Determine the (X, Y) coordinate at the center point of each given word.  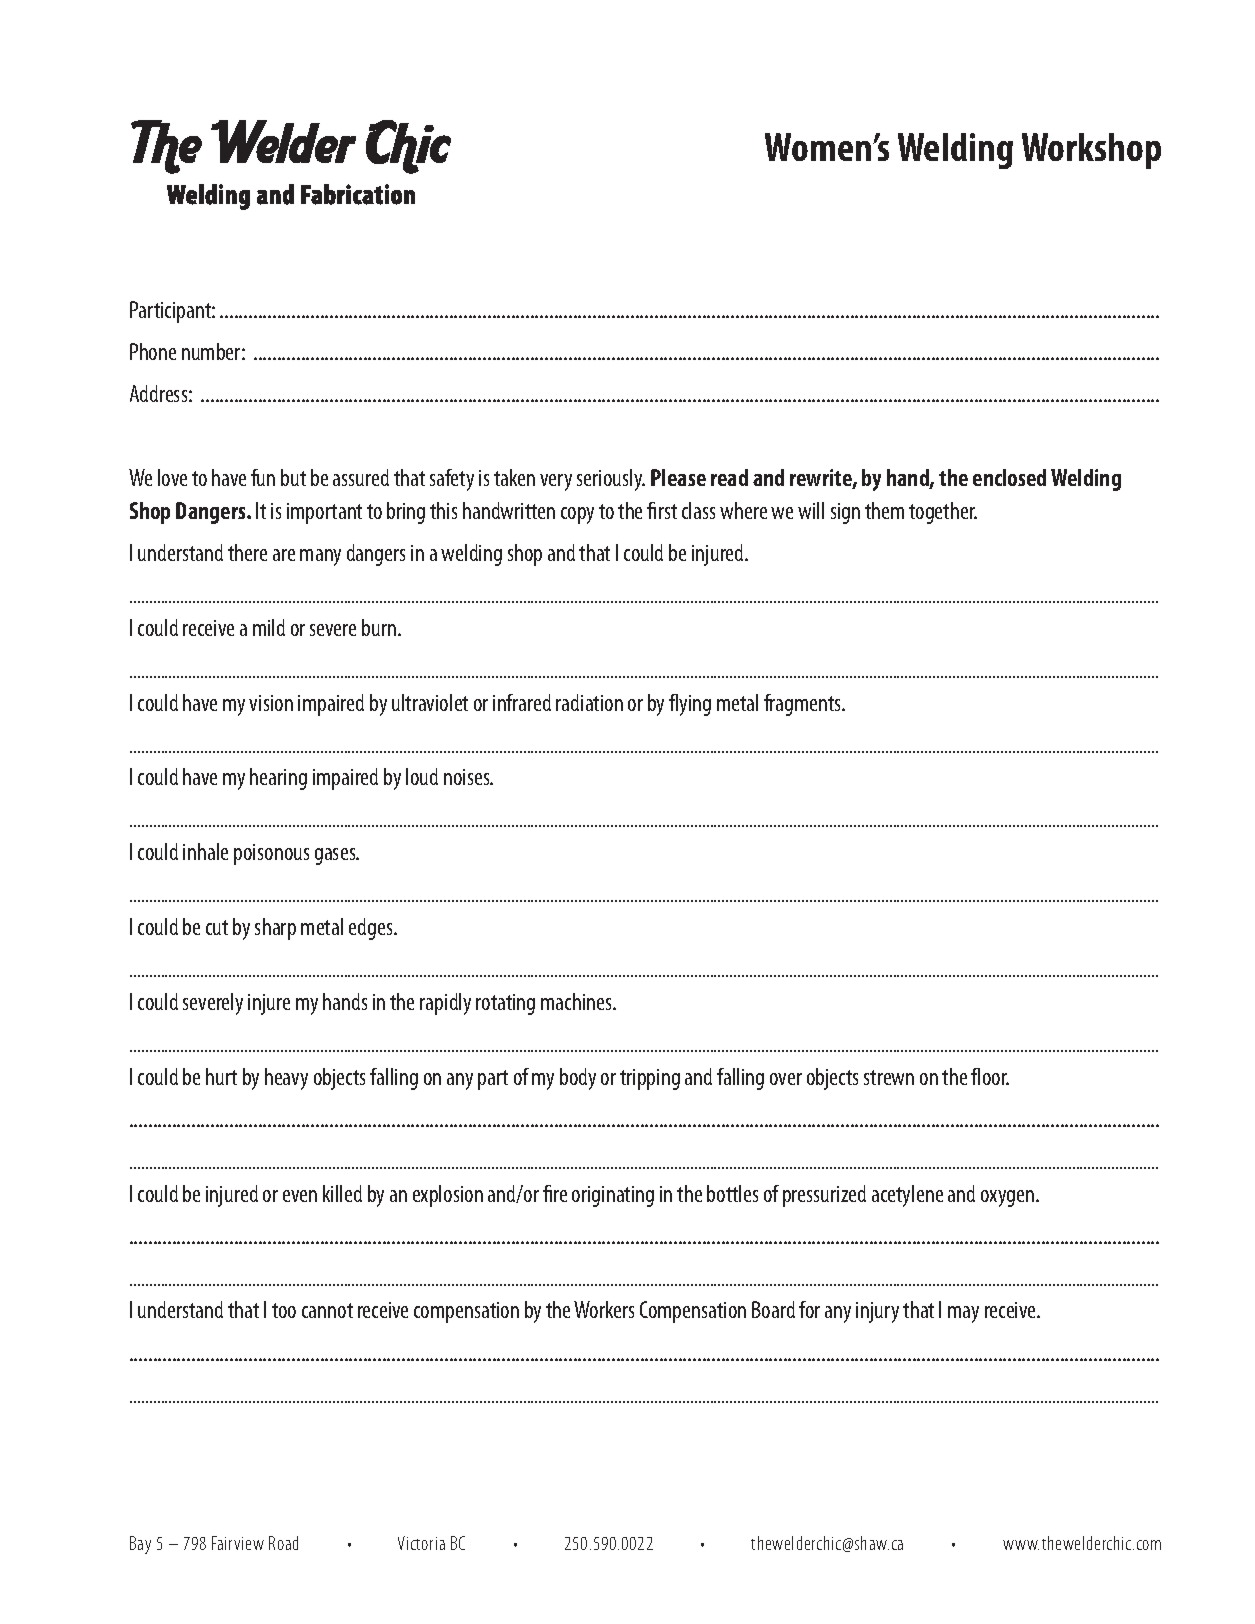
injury (877, 1312)
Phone (153, 351)
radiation (589, 702)
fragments (804, 705)
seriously (611, 480)
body (578, 1079)
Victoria (421, 1543)
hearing (278, 779)
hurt (221, 1076)
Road (283, 1543)
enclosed (1009, 477)
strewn (889, 1077)
